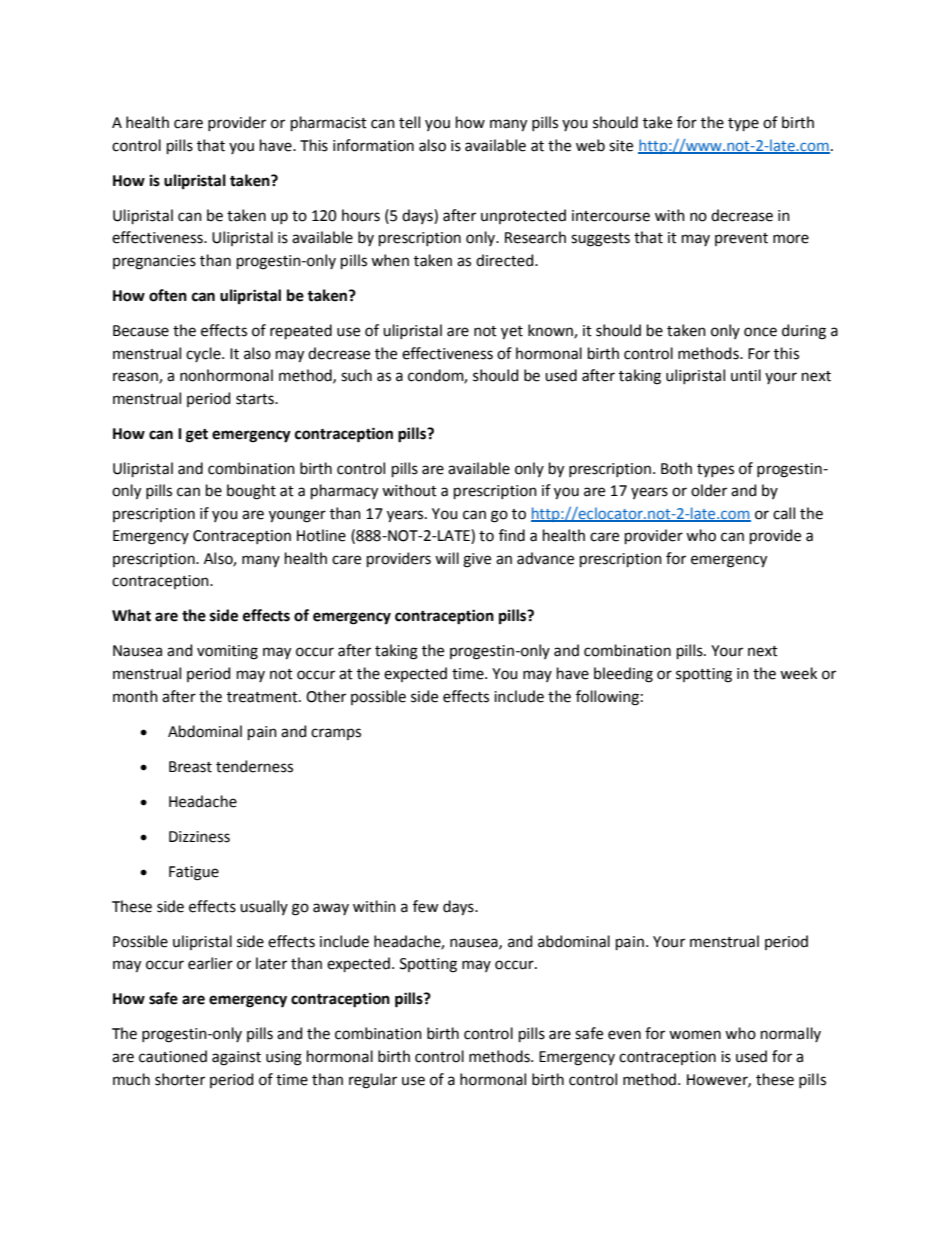  I want to click on pharmacist, so click(329, 123).
